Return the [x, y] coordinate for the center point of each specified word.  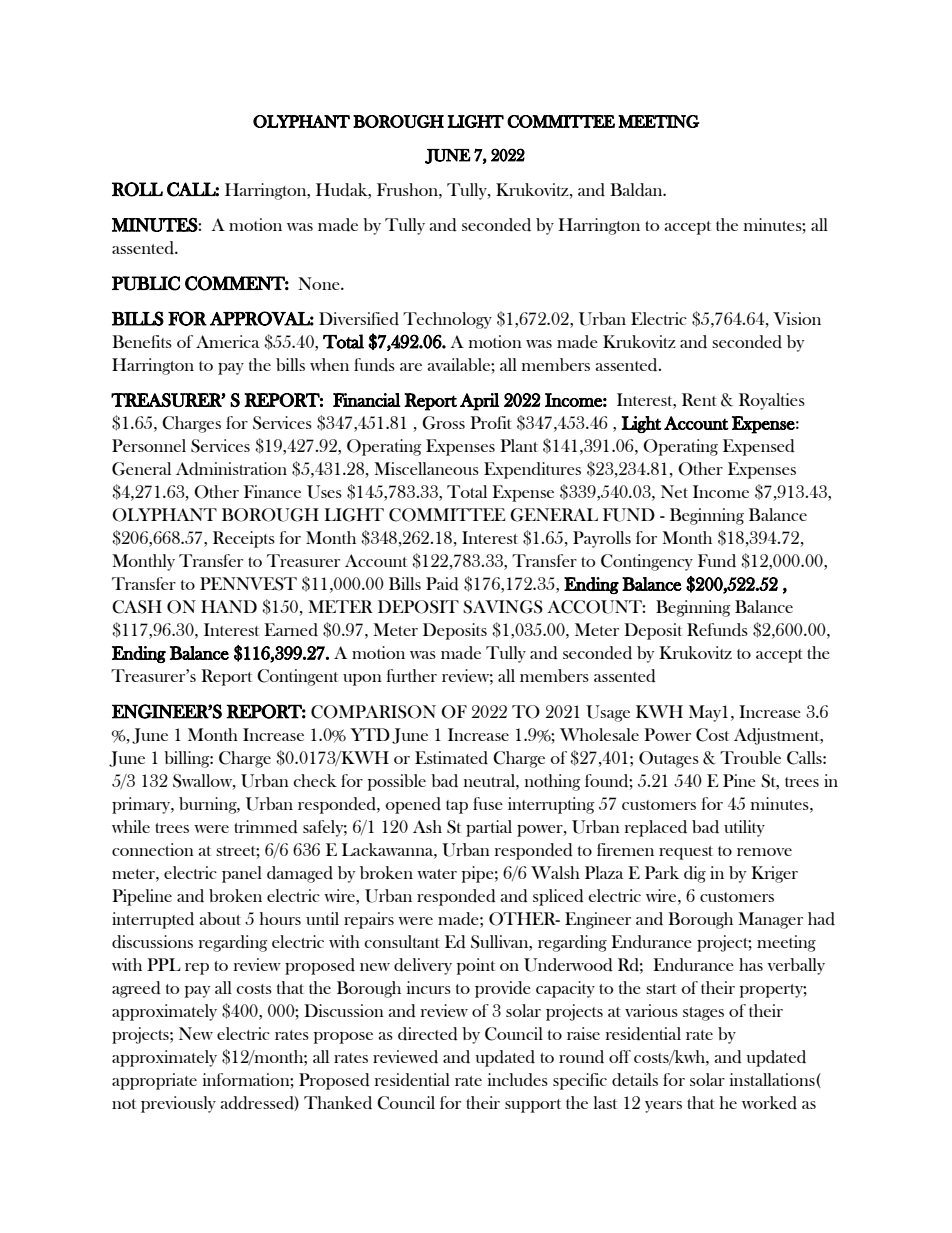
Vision [797, 318]
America [228, 341]
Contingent [297, 677]
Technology [447, 320]
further [412, 675]
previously [178, 1104]
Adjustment [778, 736]
